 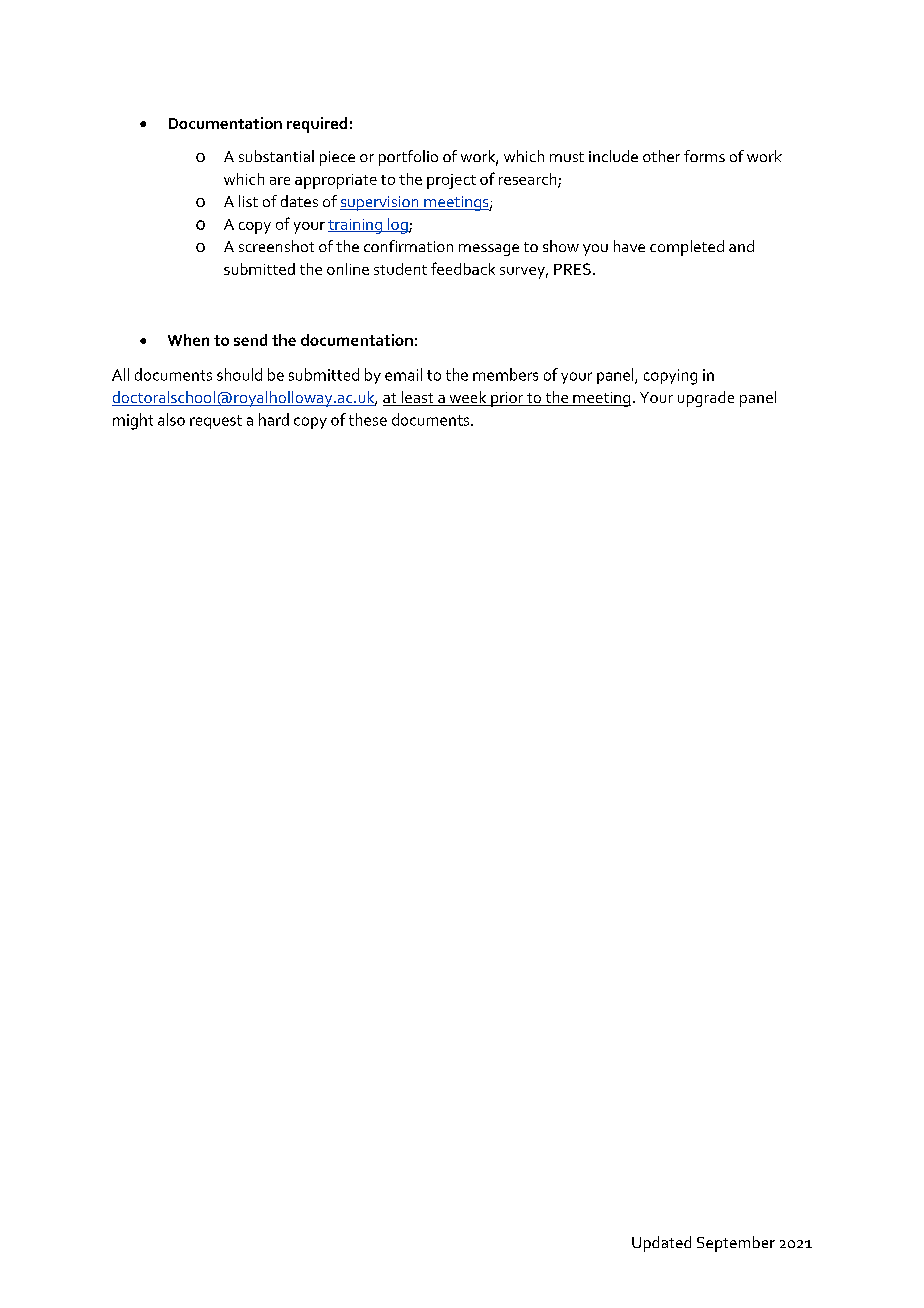 What do you see at coordinates (248, 201) in the page?
I see `list` at bounding box center [248, 201].
